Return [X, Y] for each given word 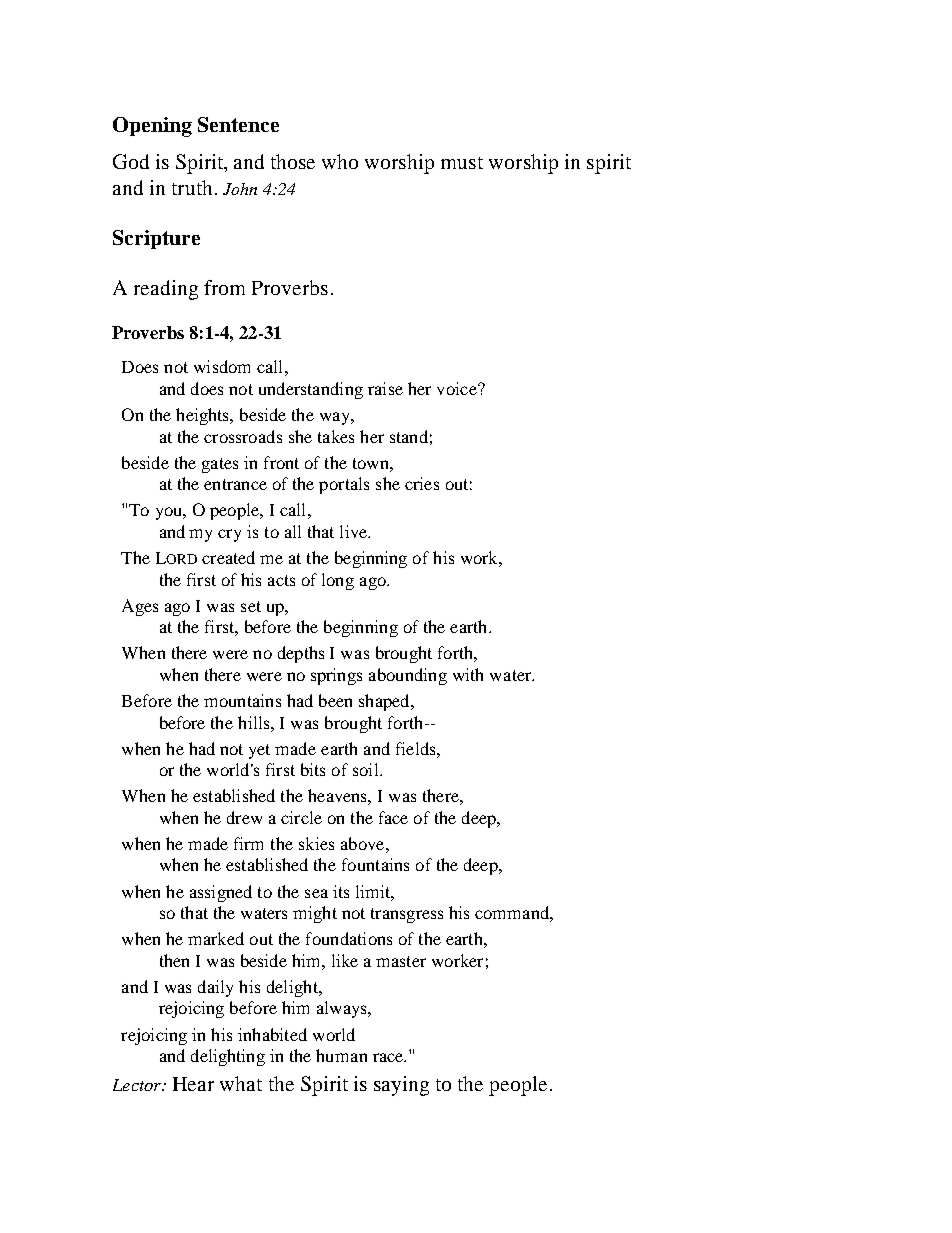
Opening [152, 127]
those [293, 161]
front [281, 462]
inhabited [272, 1034]
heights [204, 416]
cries [422, 483]
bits [313, 769]
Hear [193, 1084]
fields [417, 748]
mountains [242, 700]
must [462, 163]
